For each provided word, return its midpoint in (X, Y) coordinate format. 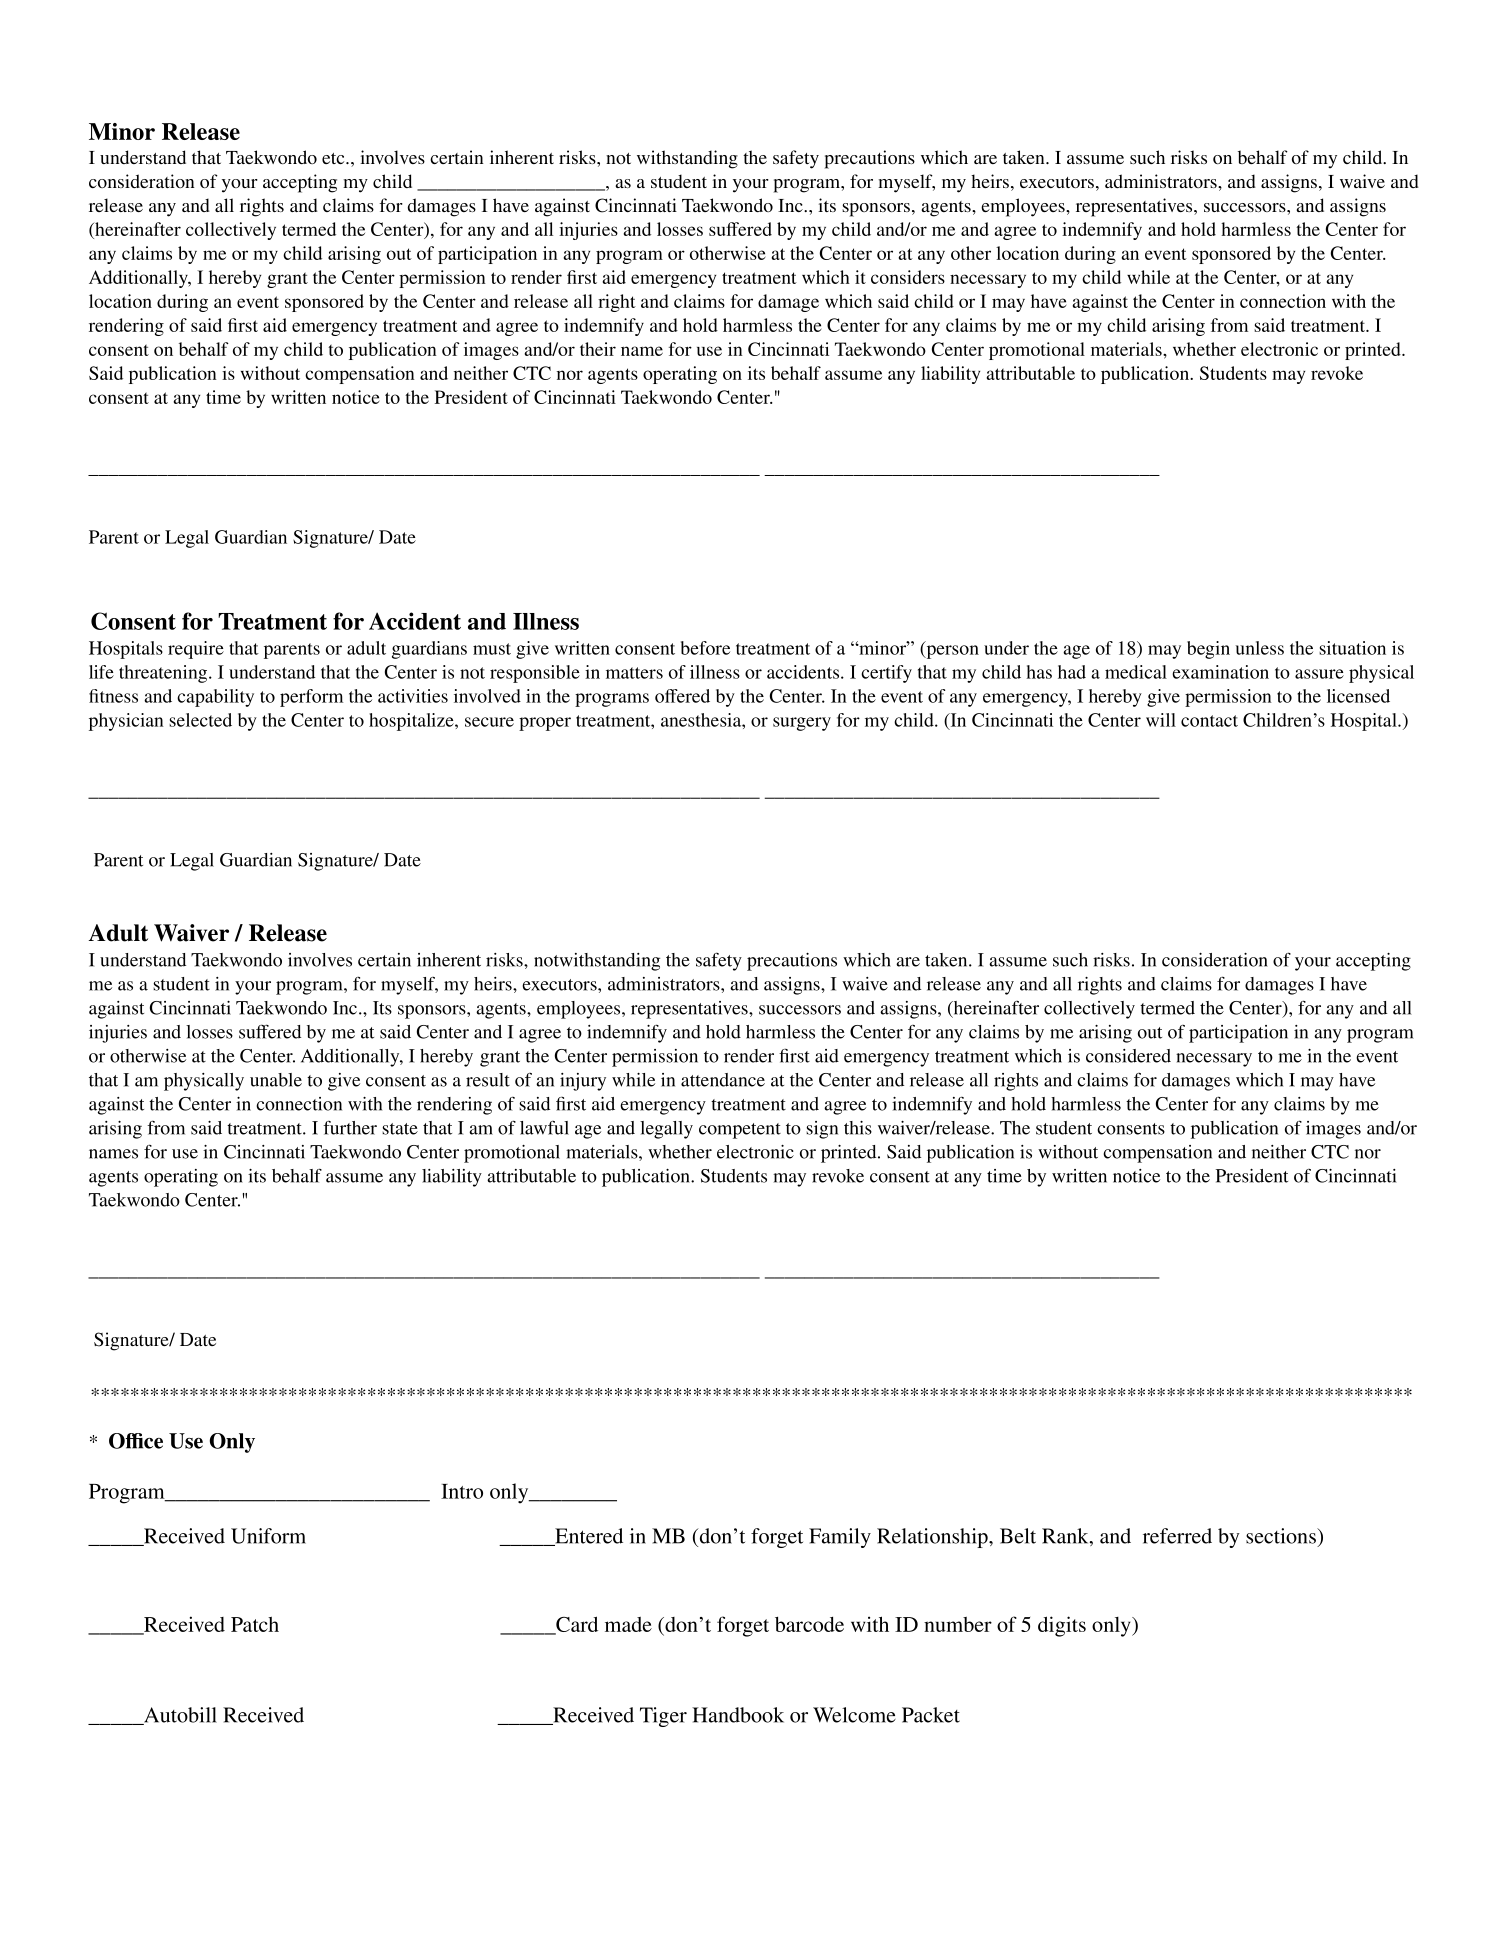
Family (840, 1538)
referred (1177, 1536)
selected (200, 720)
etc (334, 158)
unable (276, 1080)
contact (1209, 721)
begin (1208, 650)
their (598, 349)
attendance (723, 1080)
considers (908, 277)
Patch (255, 1624)
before (705, 648)
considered (1128, 1056)
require (196, 650)
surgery (802, 724)
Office (136, 1441)
